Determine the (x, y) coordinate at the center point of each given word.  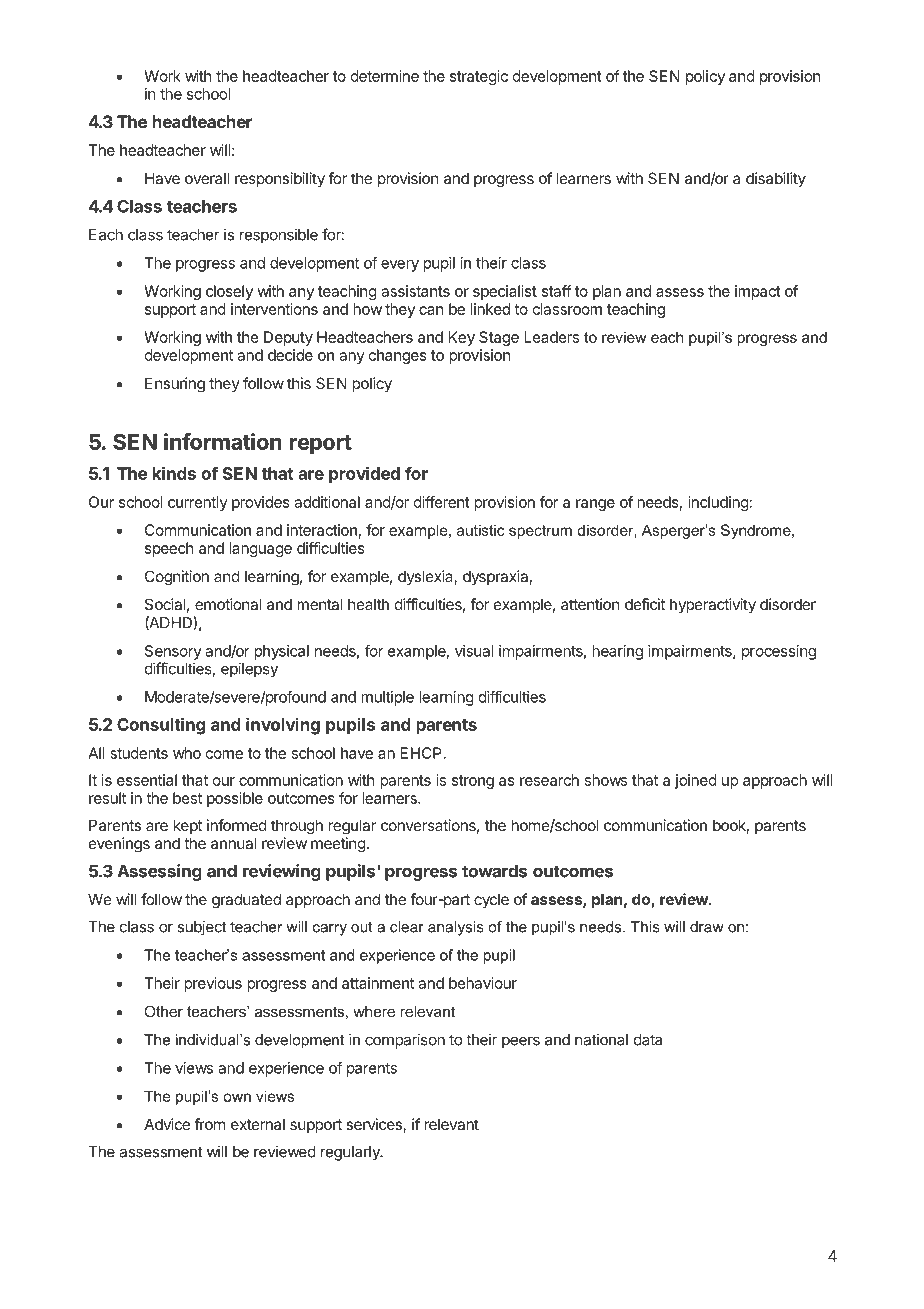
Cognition (177, 578)
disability (776, 179)
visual (474, 651)
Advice (167, 1124)
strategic (479, 77)
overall (207, 178)
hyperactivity (713, 605)
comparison (405, 1041)
